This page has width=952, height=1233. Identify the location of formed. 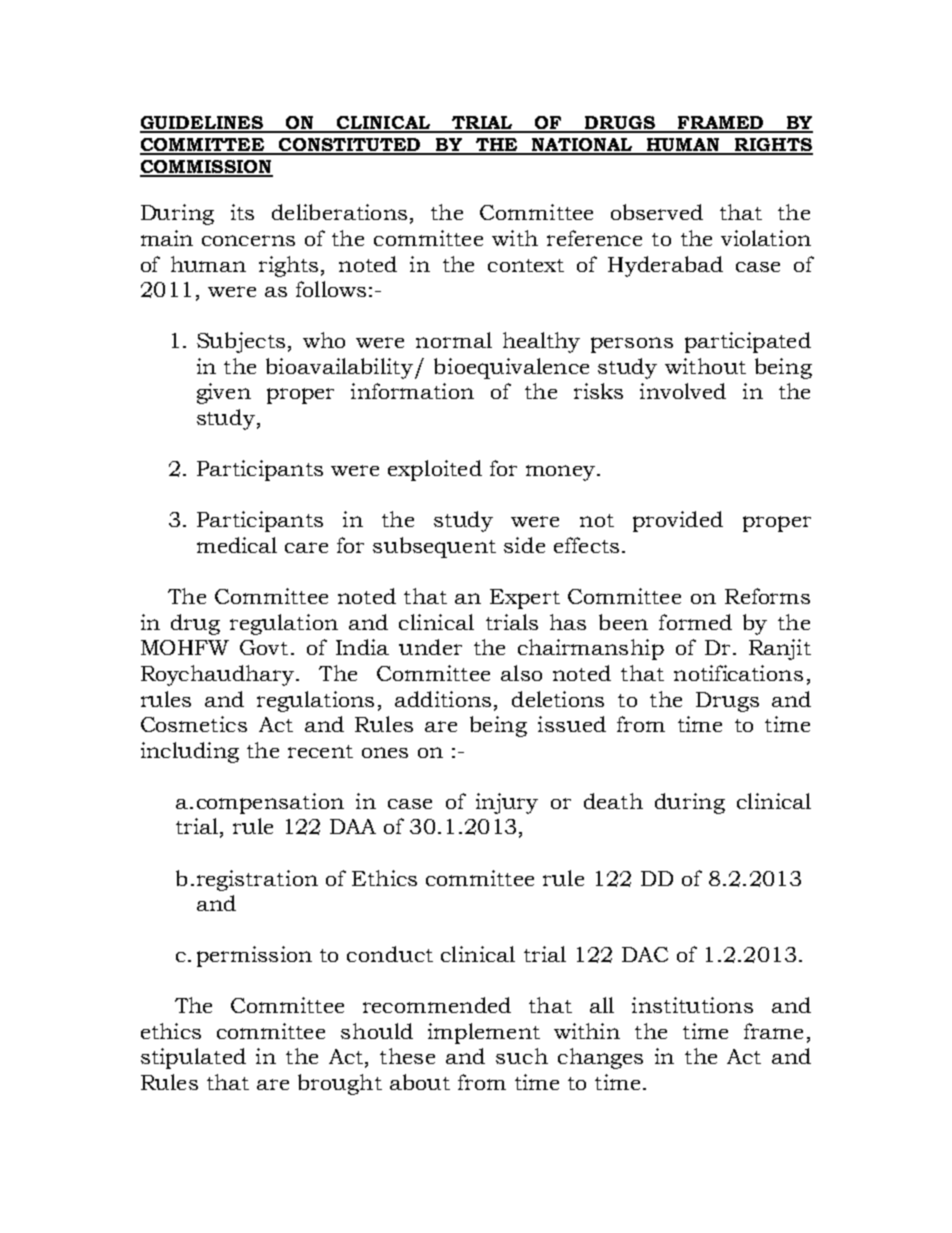
(695, 622).
